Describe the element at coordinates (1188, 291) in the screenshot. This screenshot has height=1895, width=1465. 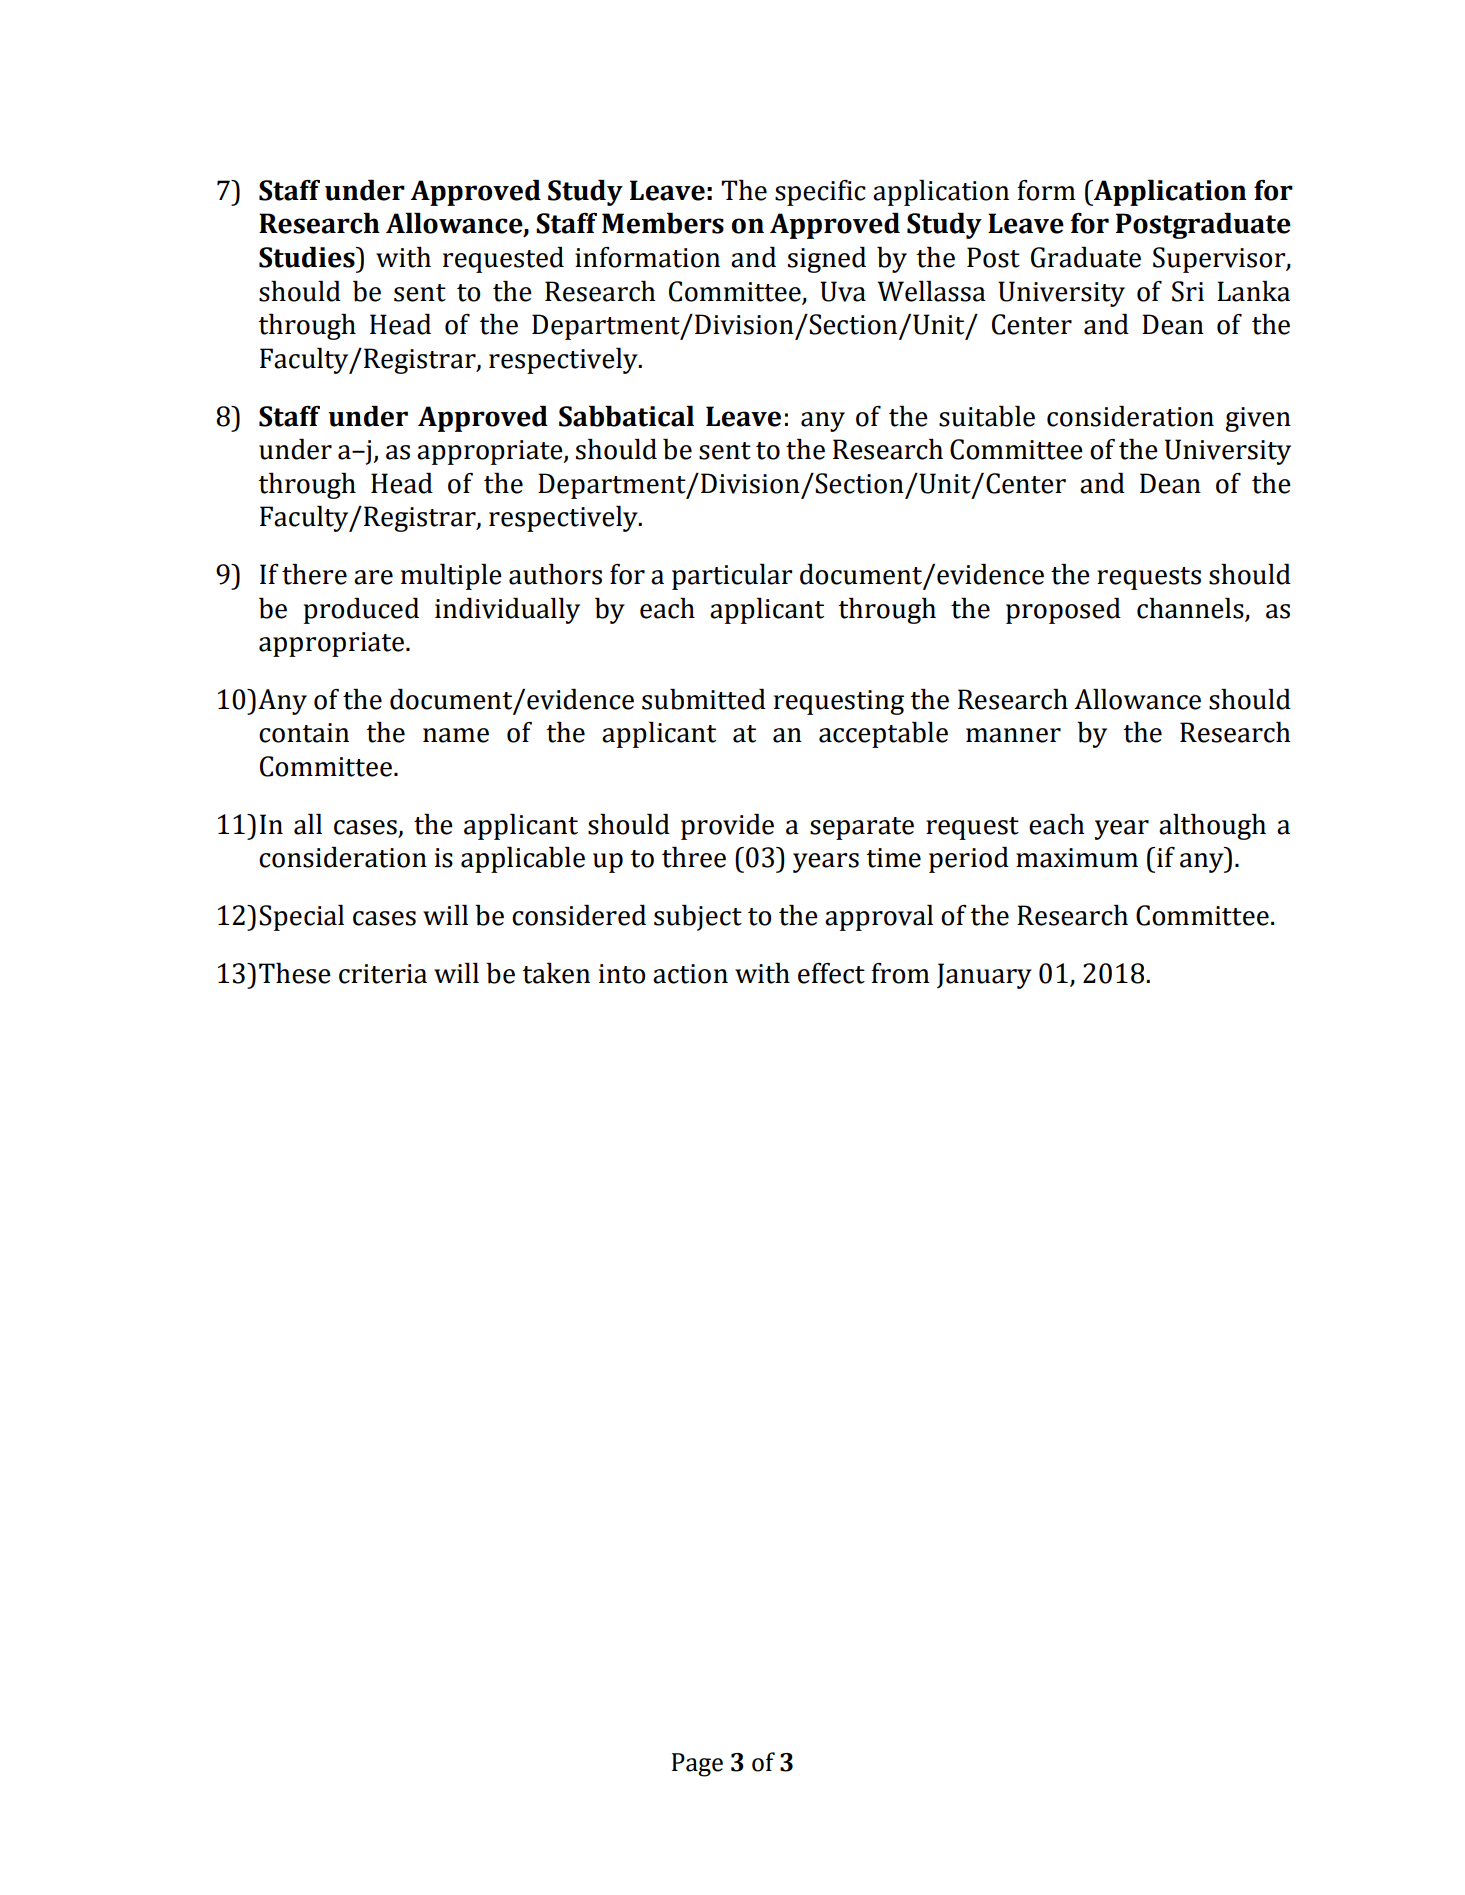
I see `Sri` at that location.
